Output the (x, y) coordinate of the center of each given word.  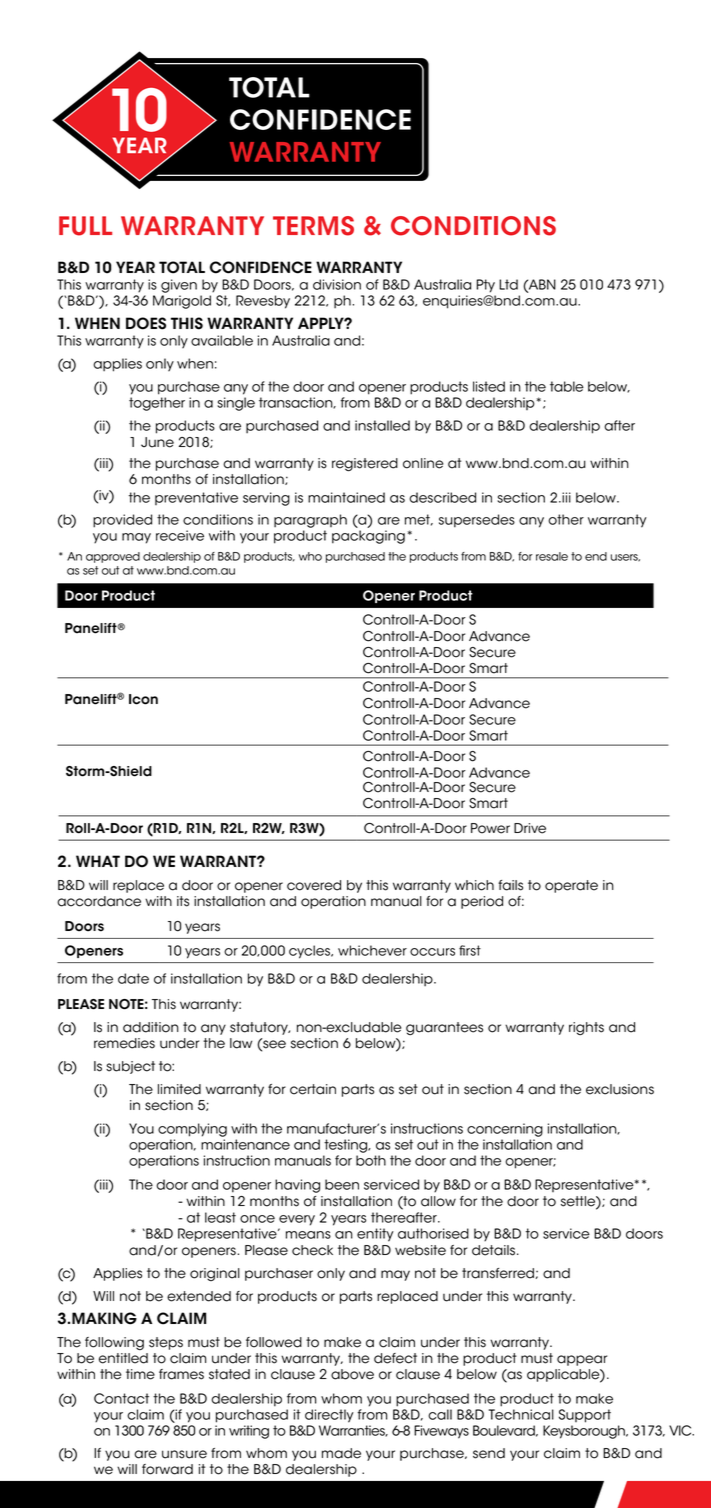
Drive (530, 828)
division (337, 284)
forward (167, 1469)
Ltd (508, 284)
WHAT (98, 861)
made (341, 1453)
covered (314, 885)
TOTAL (182, 267)
